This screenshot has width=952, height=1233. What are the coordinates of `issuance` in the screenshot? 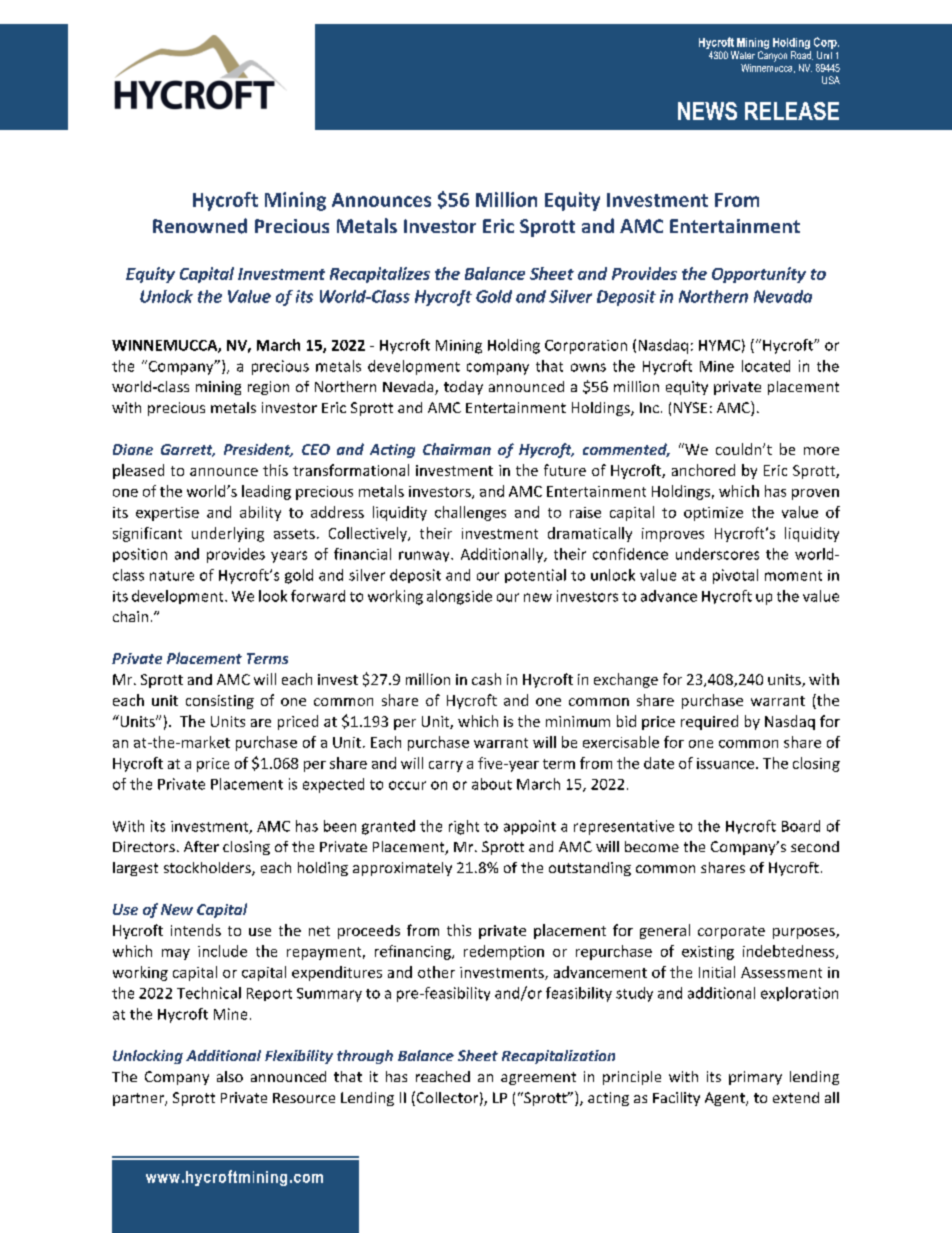 It's located at (727, 763).
